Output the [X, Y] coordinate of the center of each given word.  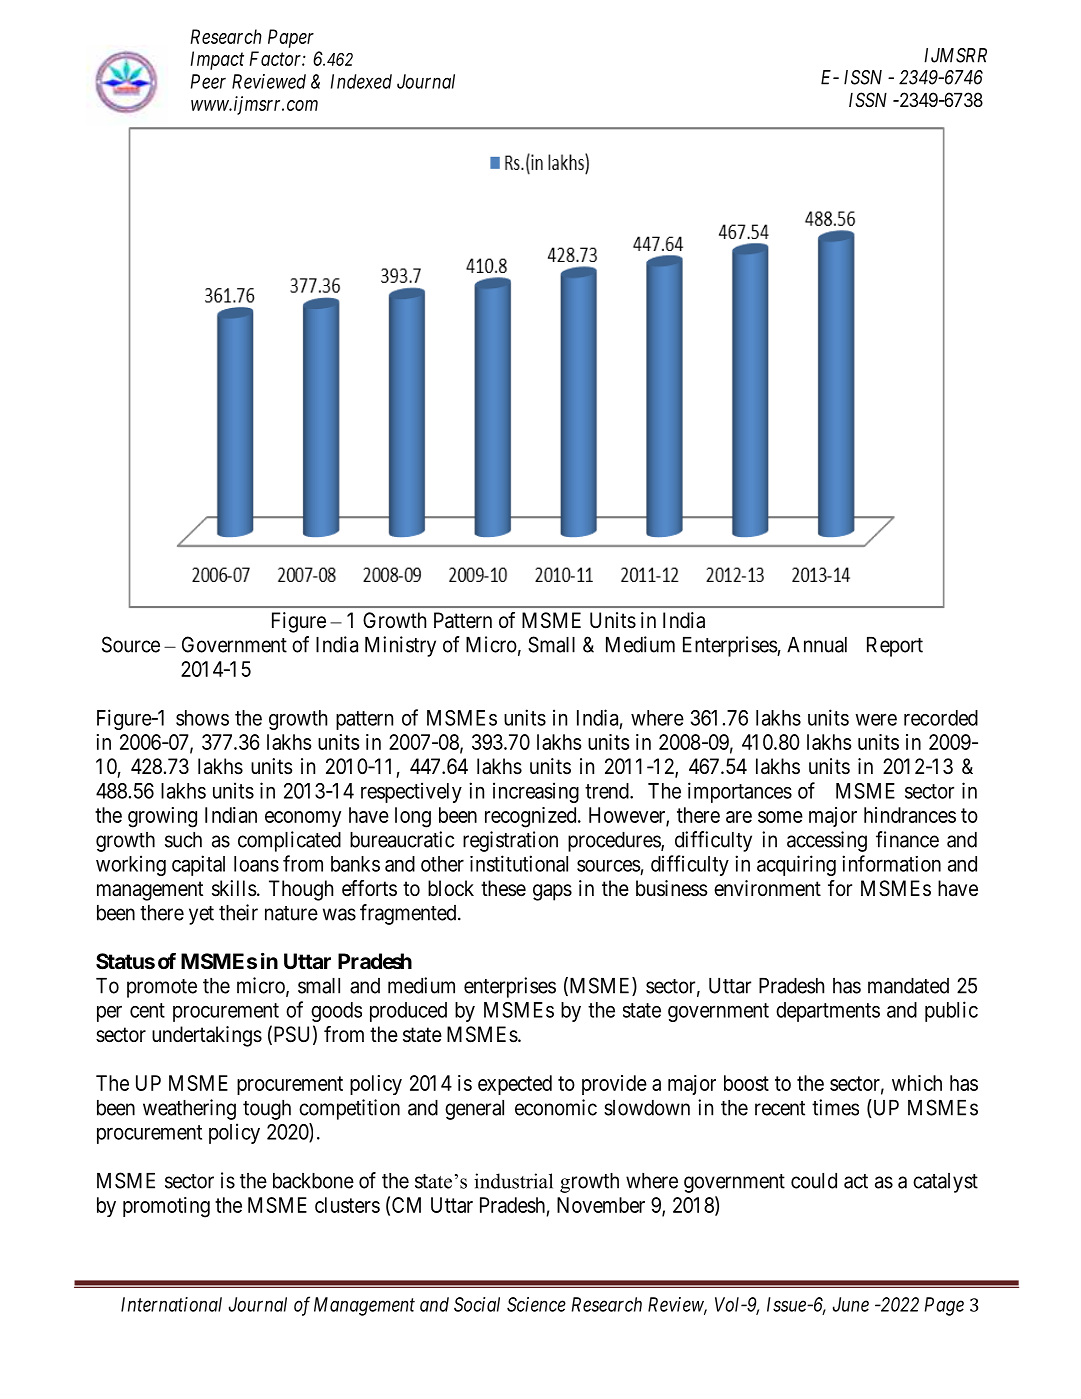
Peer [208, 81]
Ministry [400, 646]
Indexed [361, 81]
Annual [817, 645]
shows [202, 718]
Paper [291, 38]
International [171, 1304]
